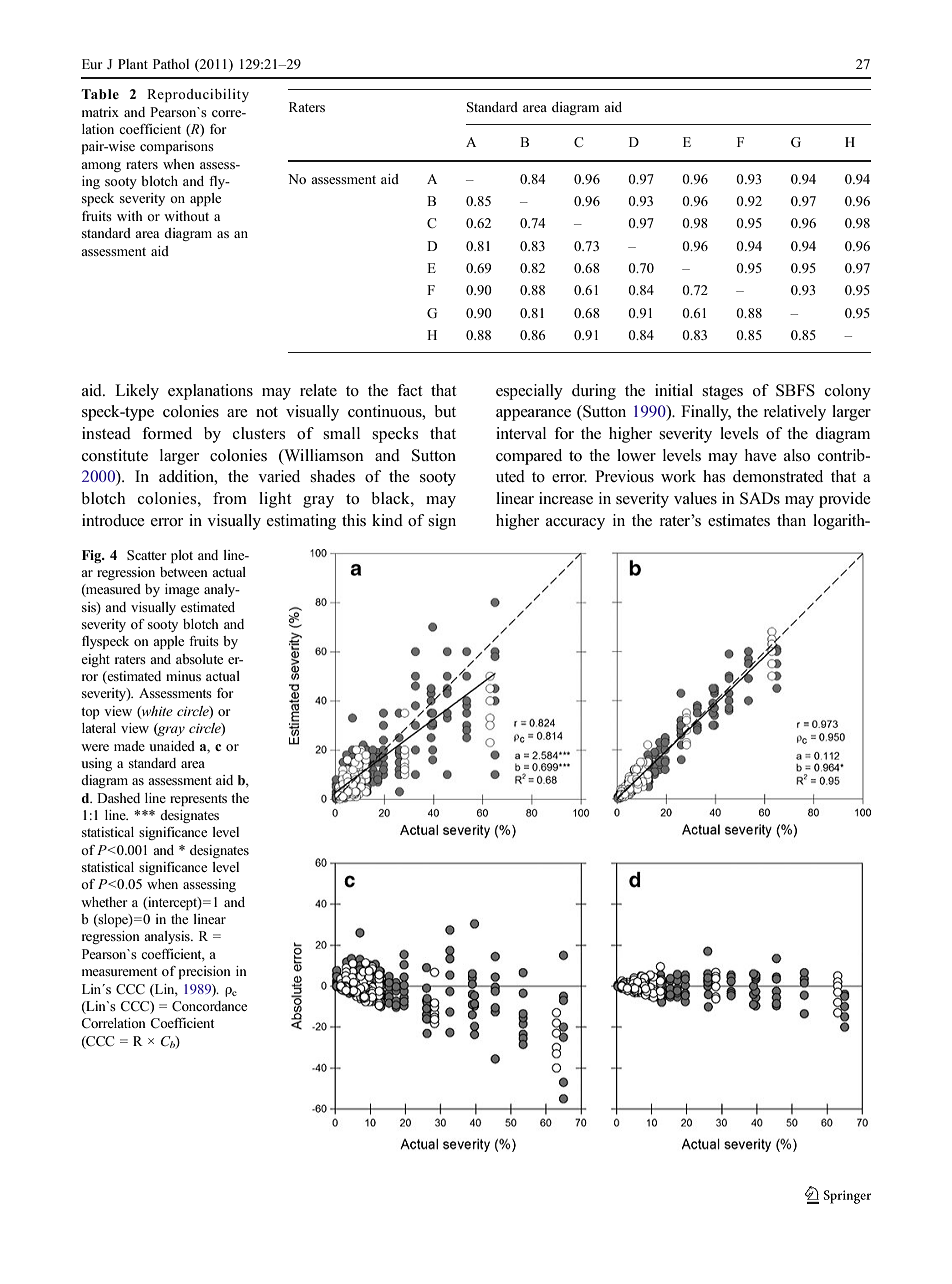  What do you see at coordinates (791, 520) in the page?
I see `than` at bounding box center [791, 520].
